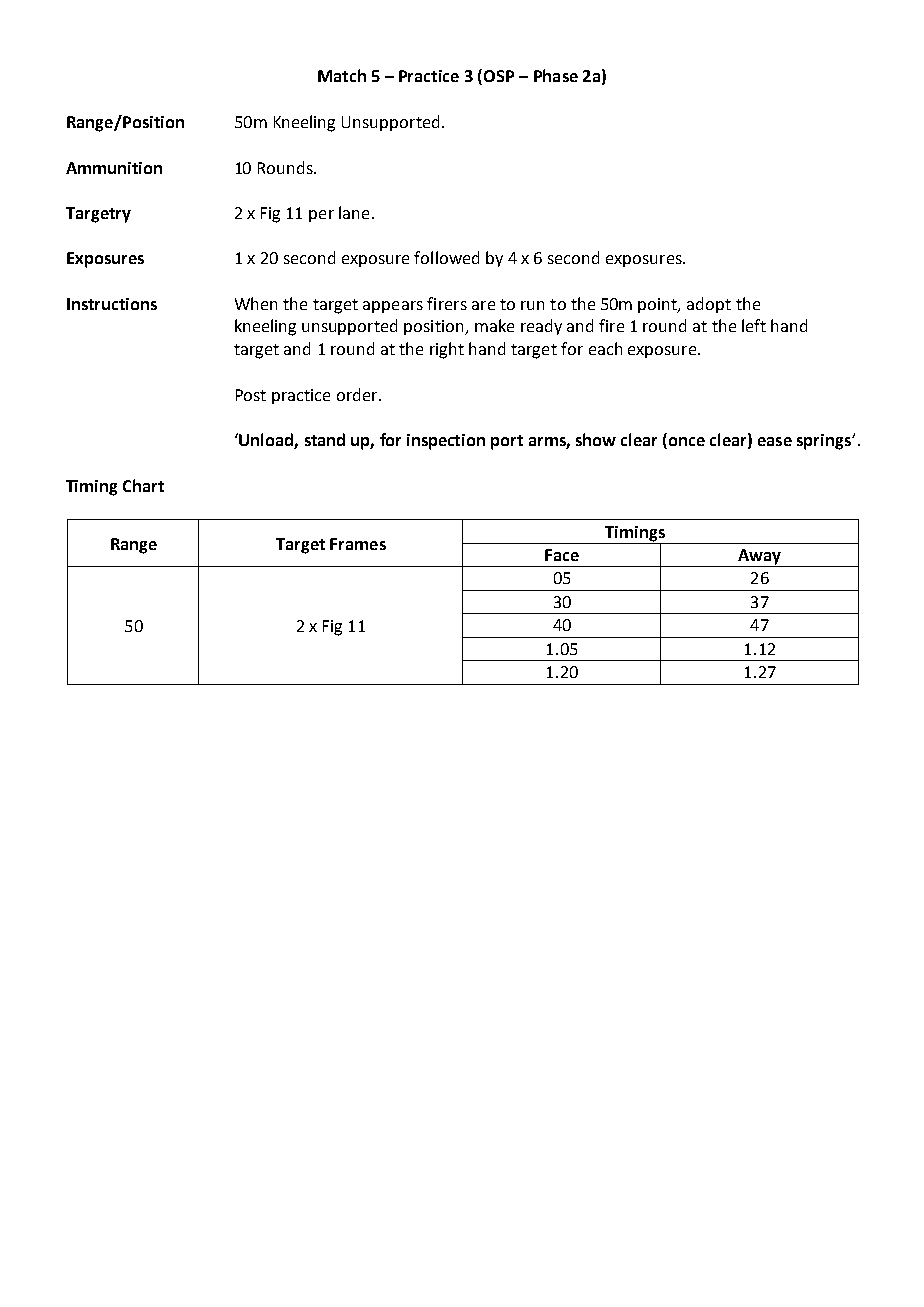  Describe the element at coordinates (342, 75) in the page. I see `Match` at that location.
